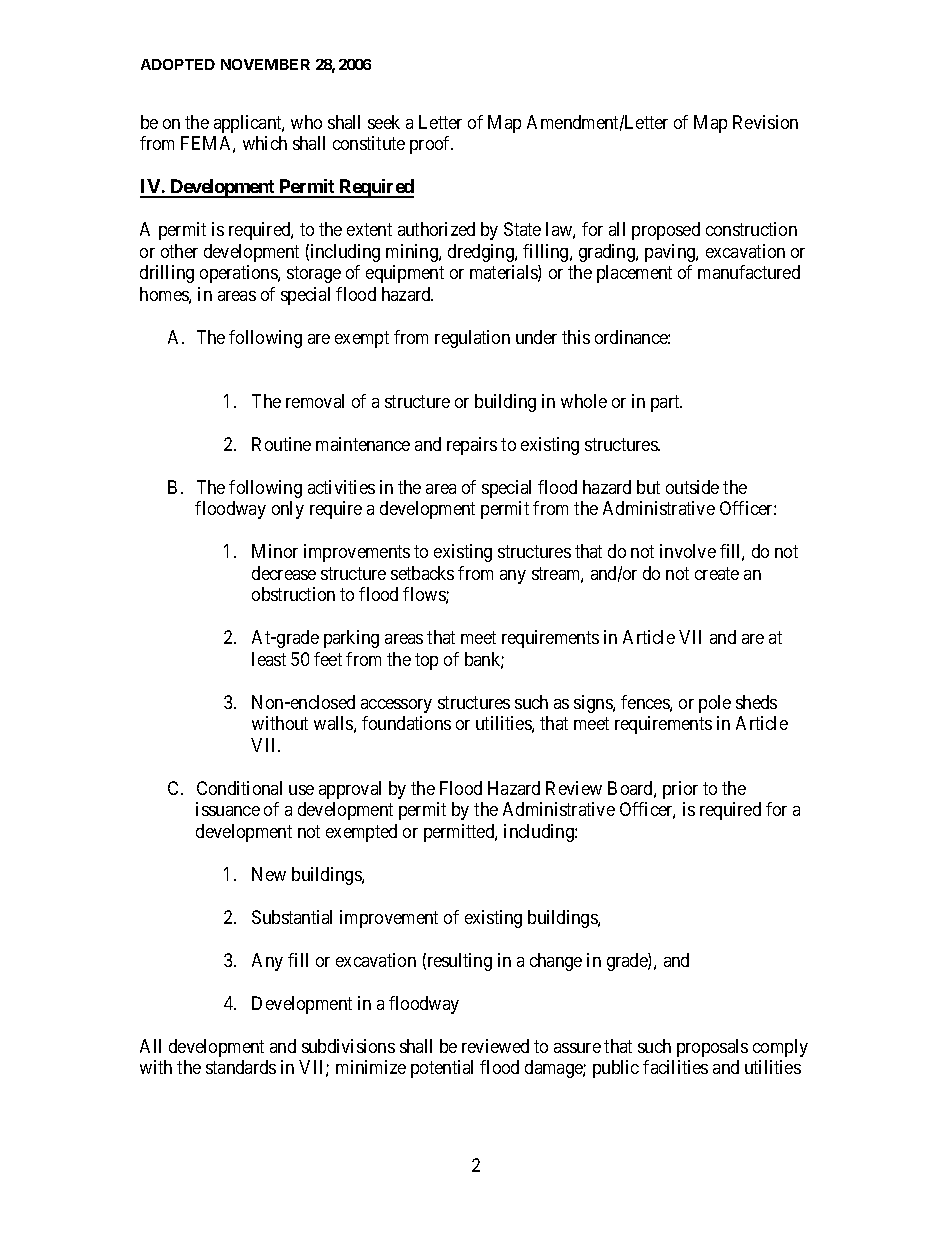  I want to click on standards, so click(241, 1067).
